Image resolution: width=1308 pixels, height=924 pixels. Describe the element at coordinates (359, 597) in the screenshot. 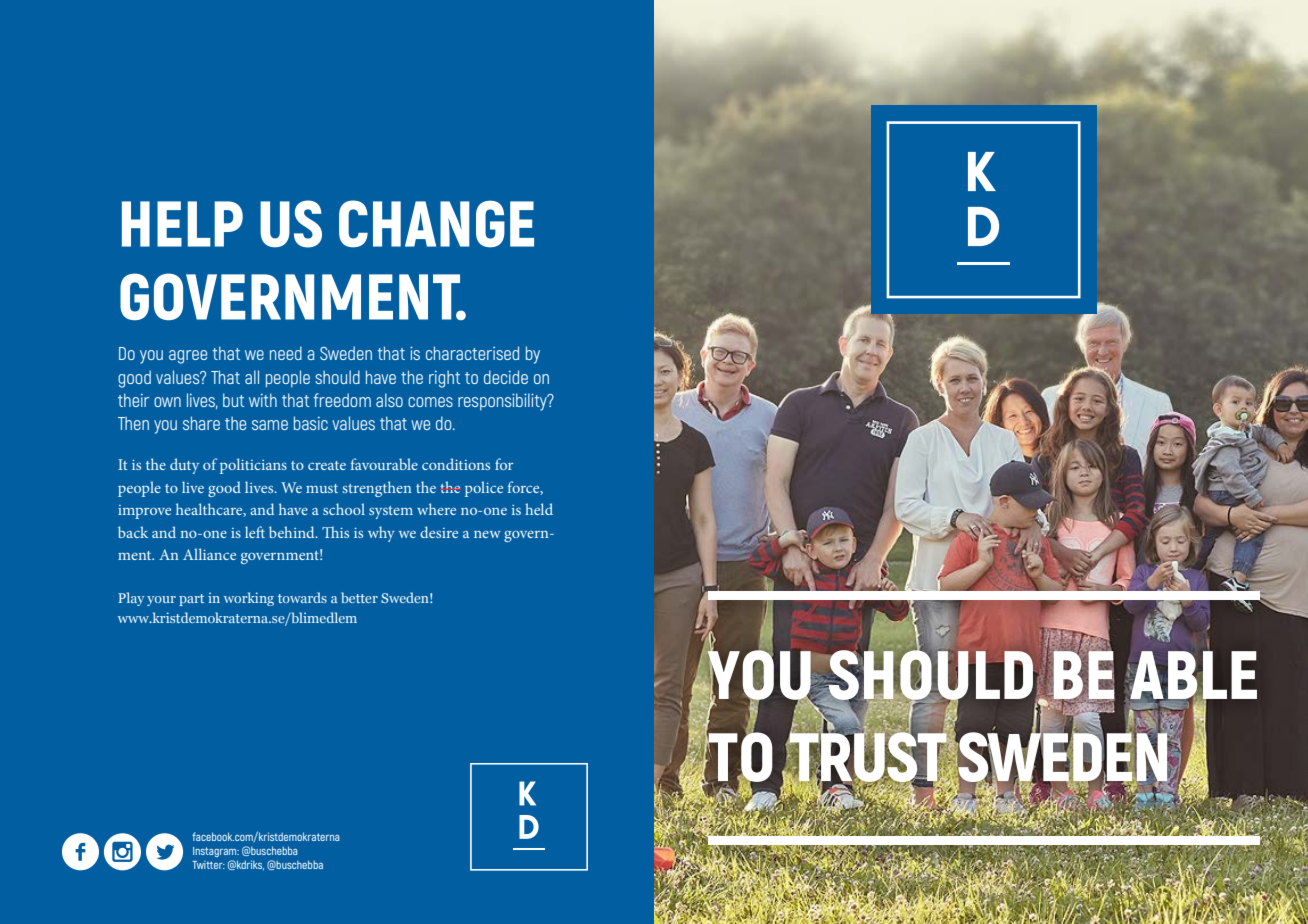

I see `better` at that location.
